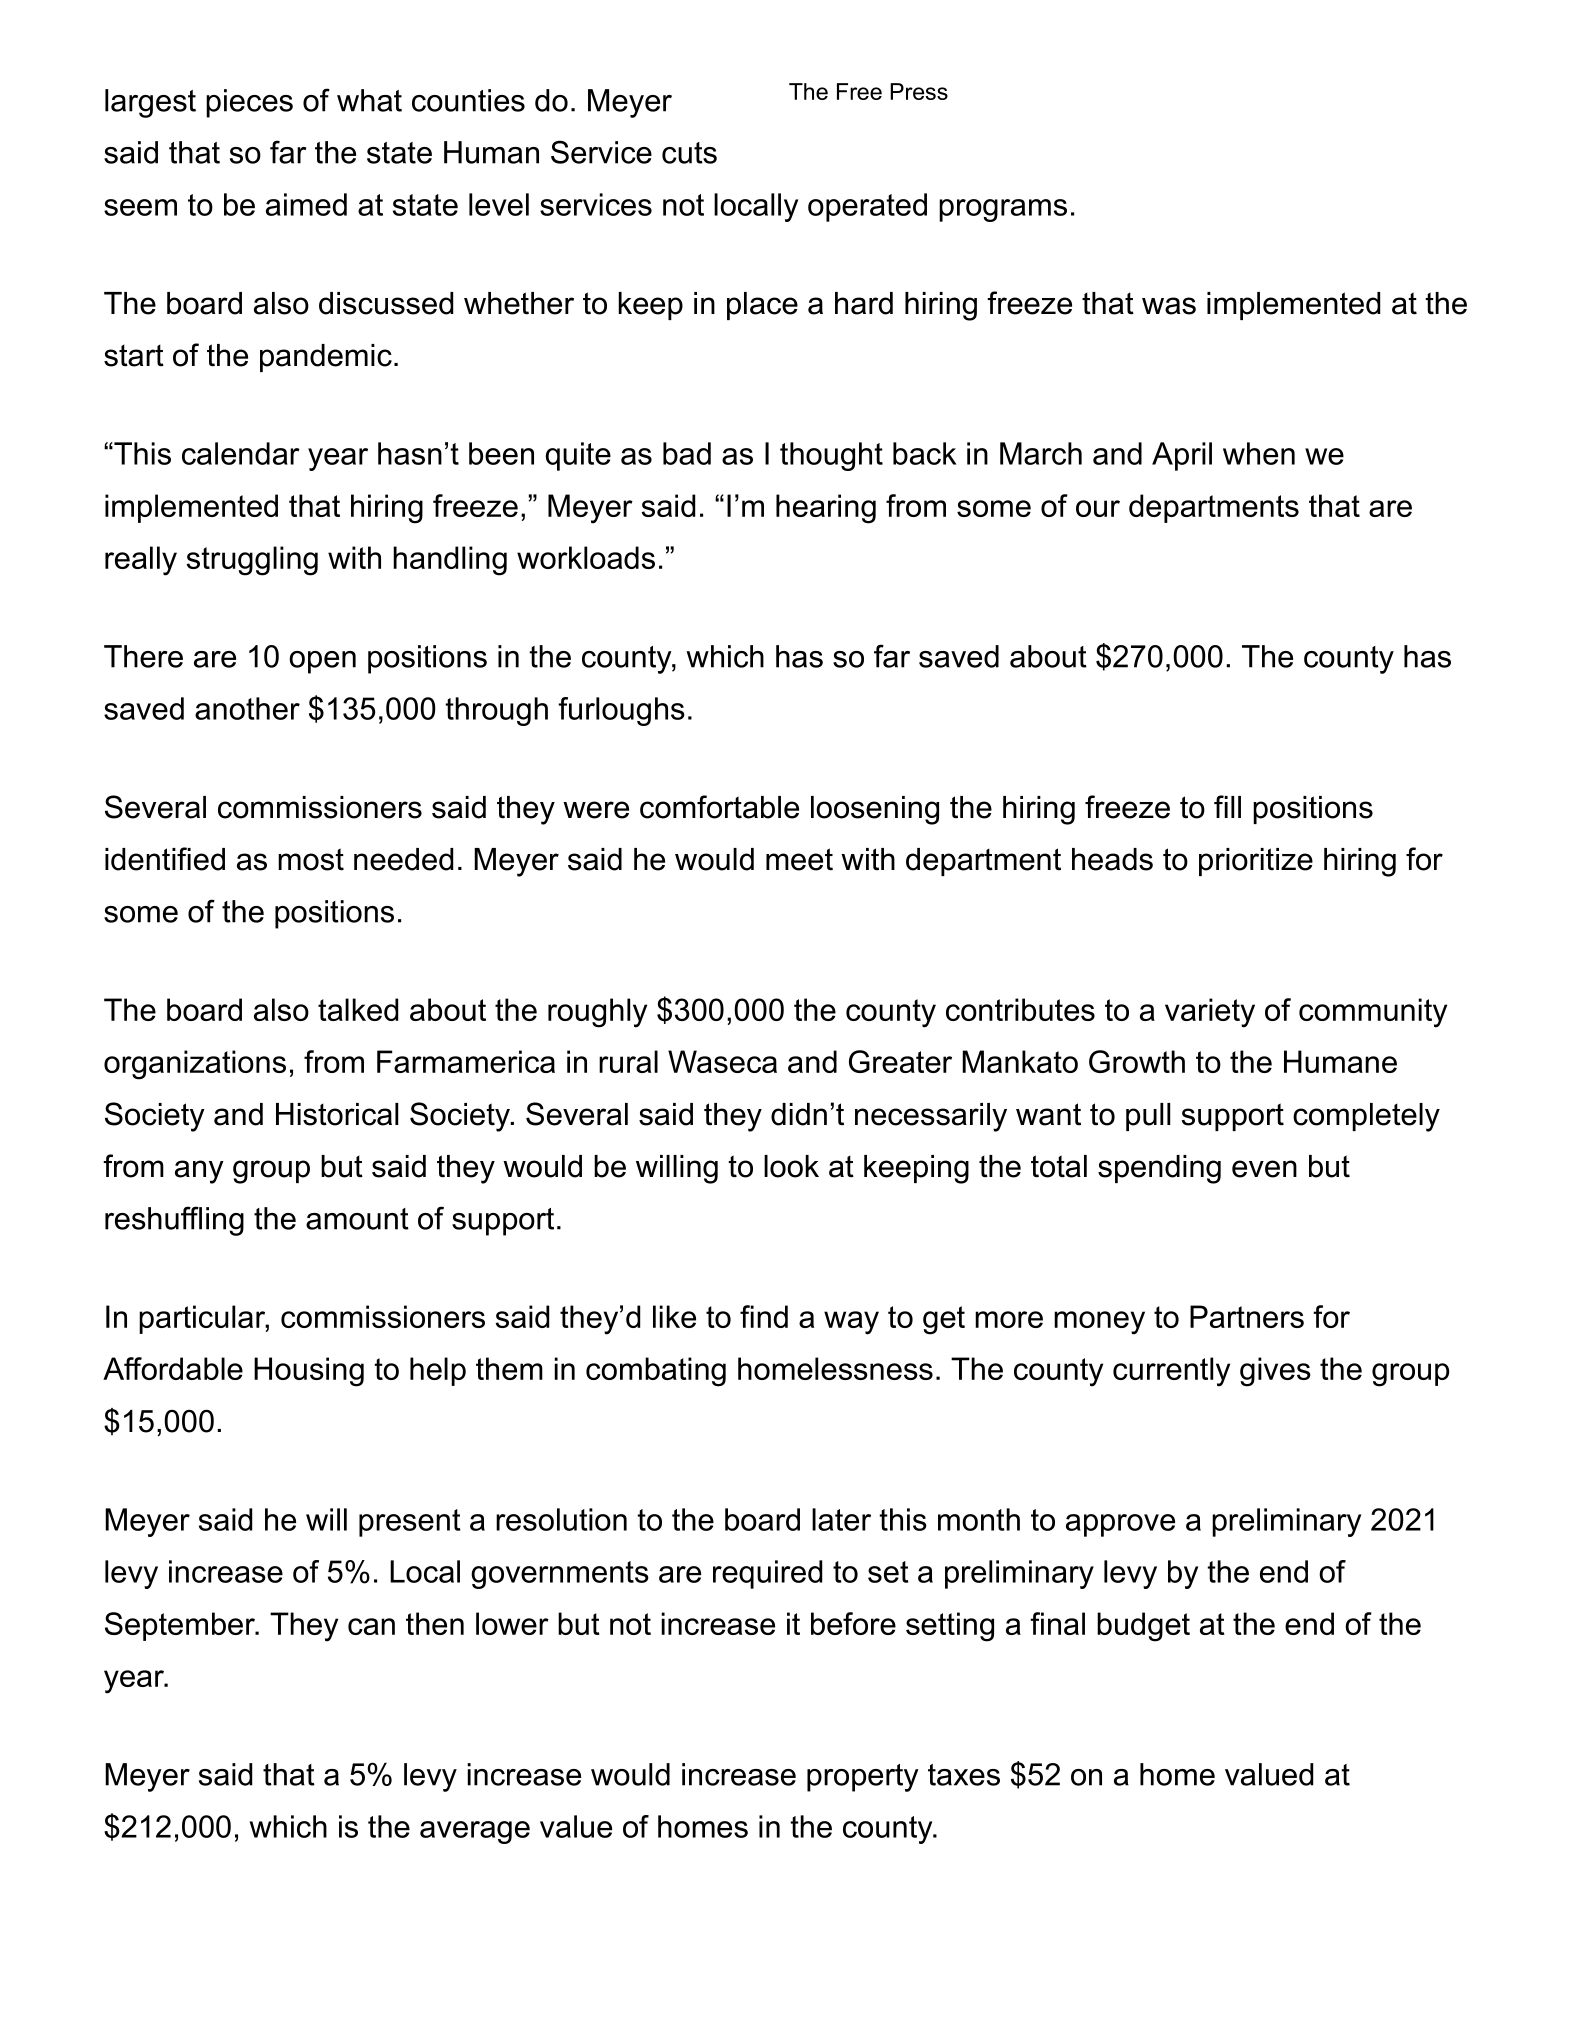  I want to click on programs, so click(1003, 210).
